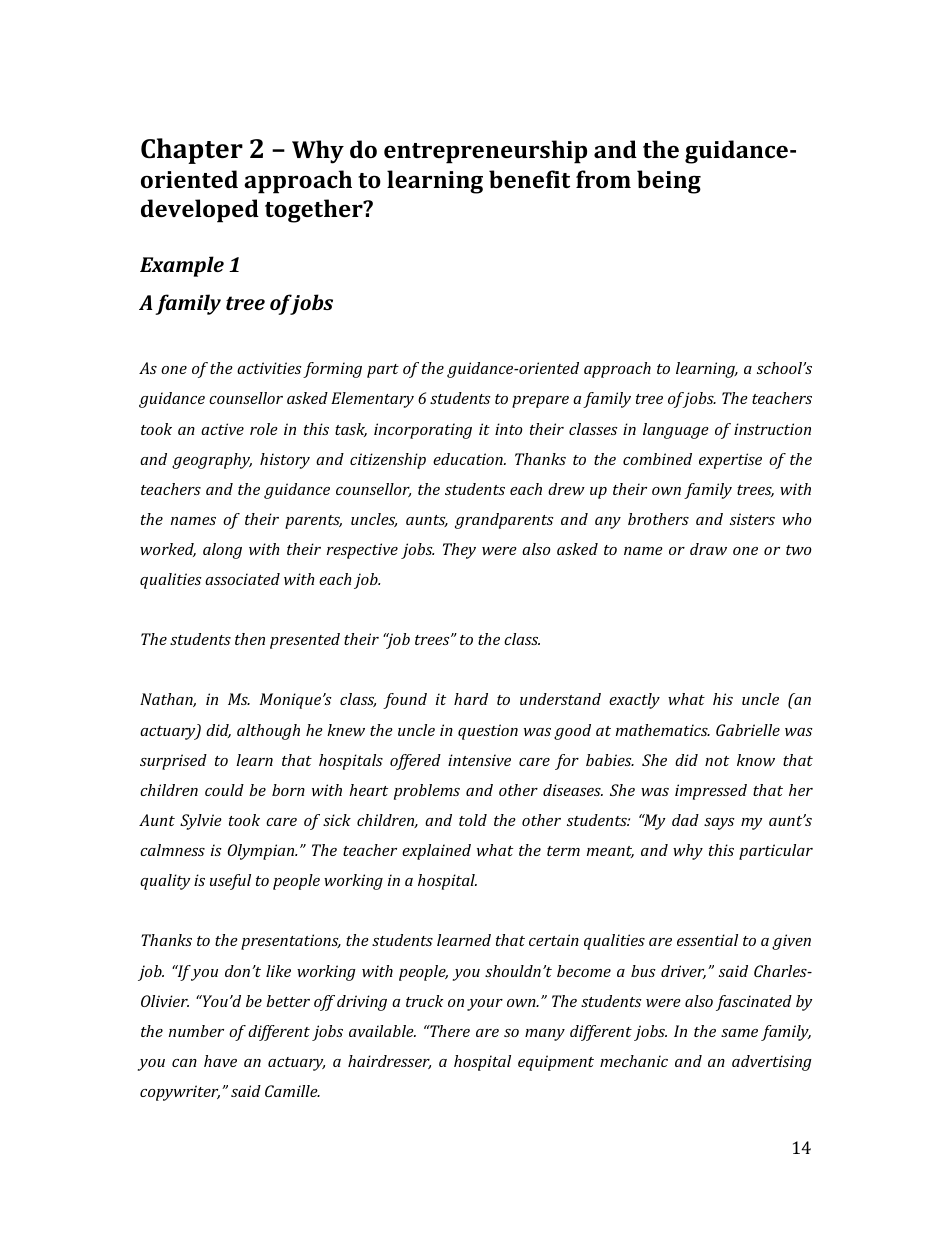 This document has width=952, height=1233. I want to click on says, so click(719, 824).
